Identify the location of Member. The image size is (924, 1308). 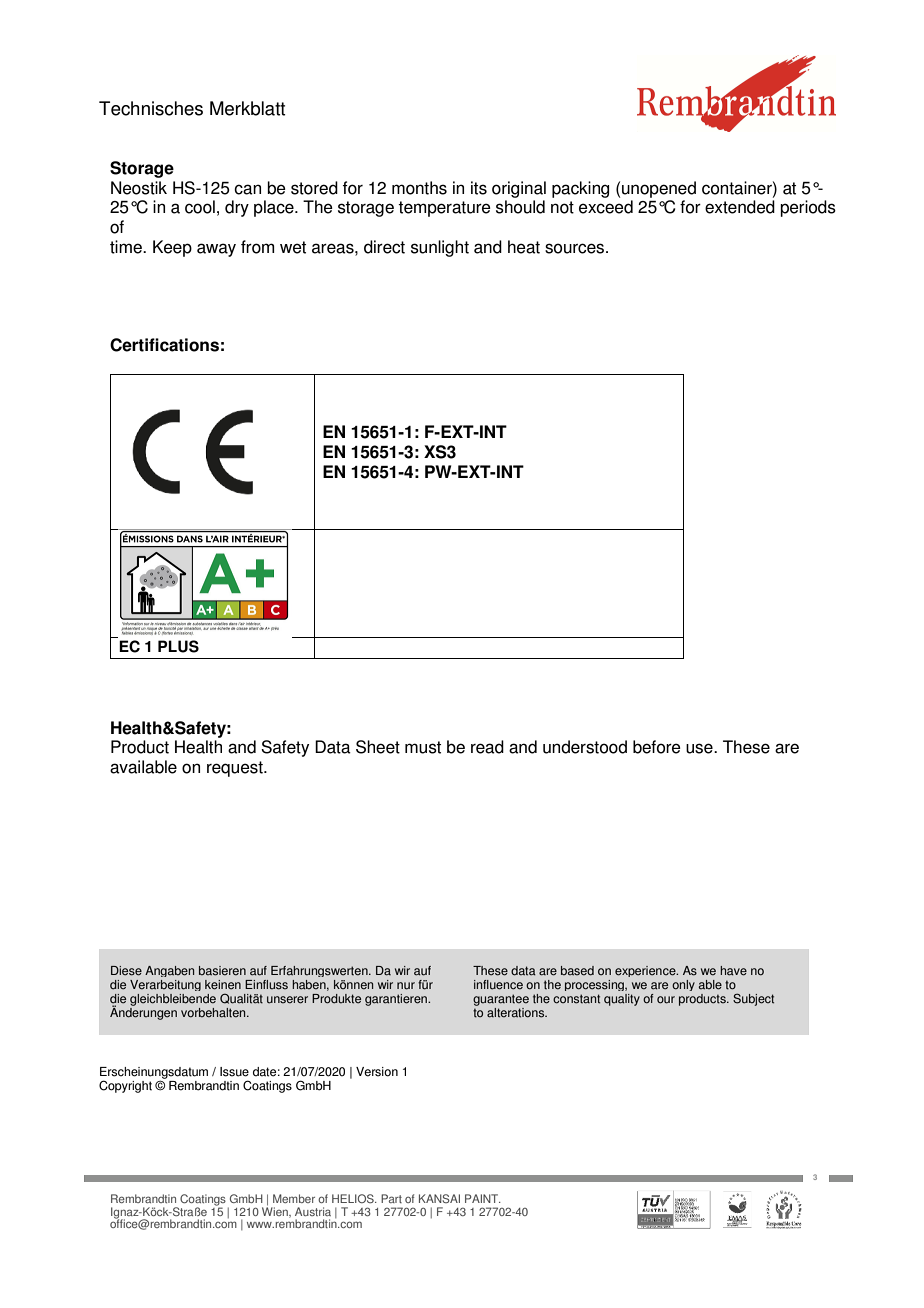
(294, 1198).
